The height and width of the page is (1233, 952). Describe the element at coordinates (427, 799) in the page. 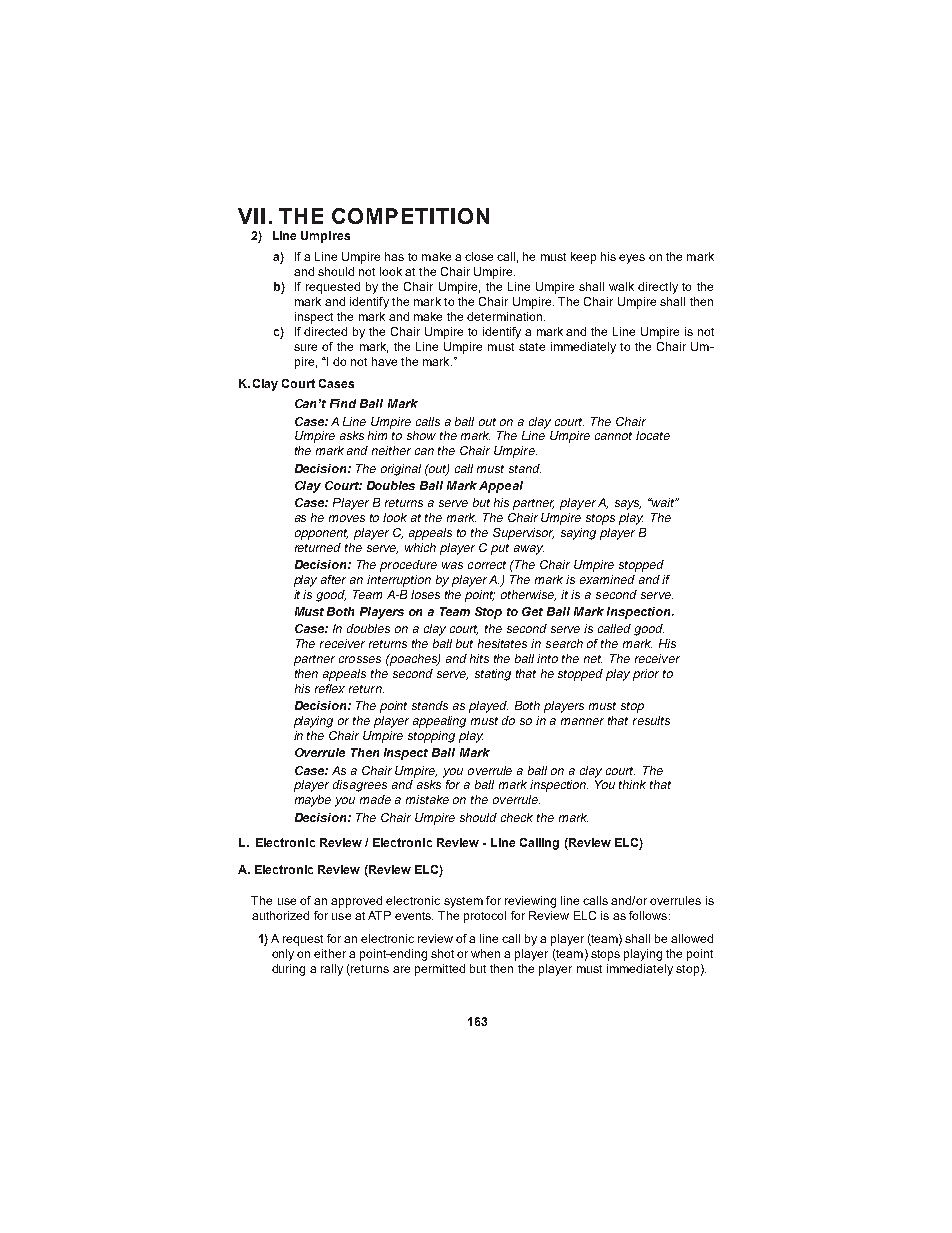

I see `mistake` at that location.
